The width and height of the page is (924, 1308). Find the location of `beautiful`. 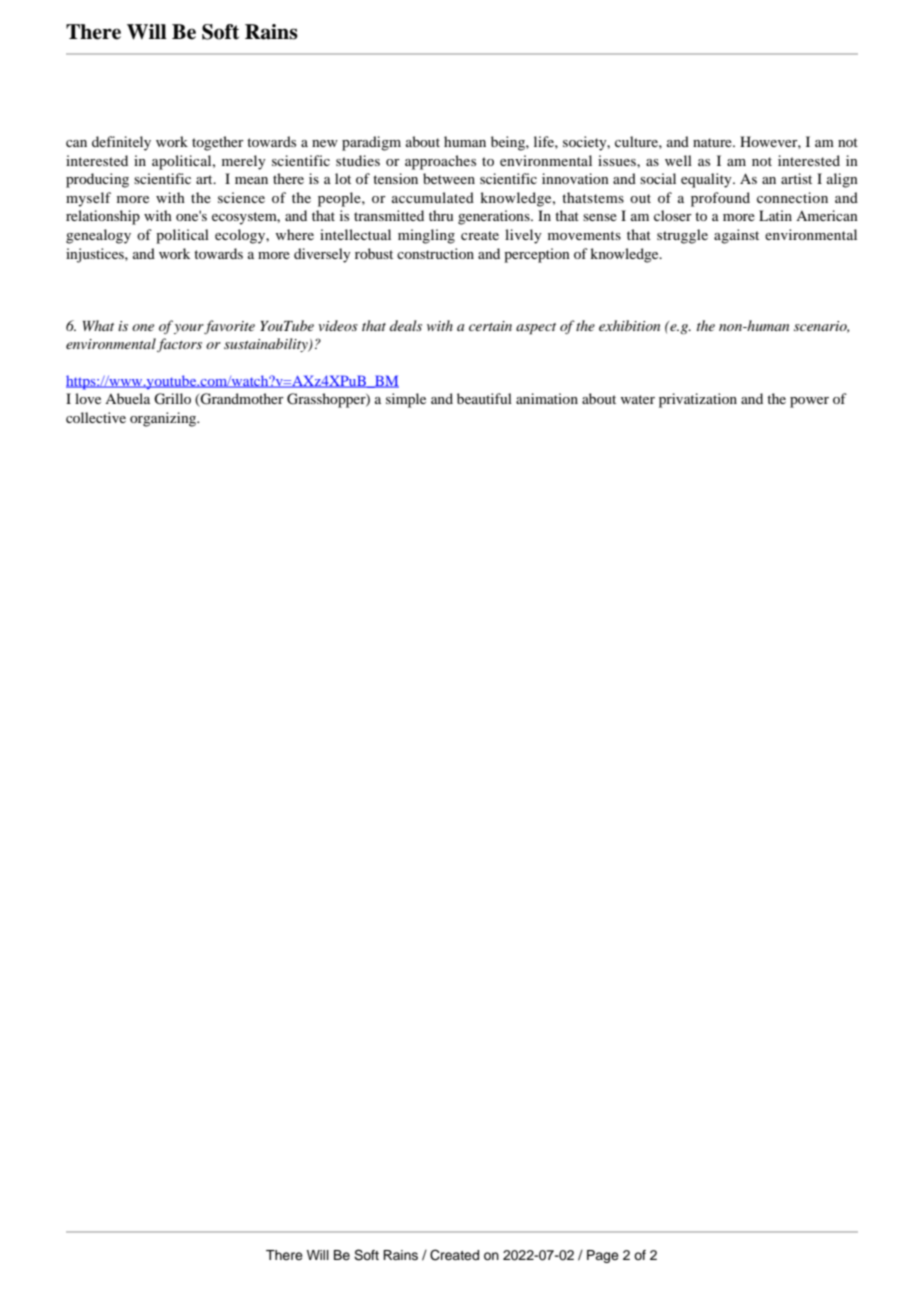

beautiful is located at coordinates (484, 398).
